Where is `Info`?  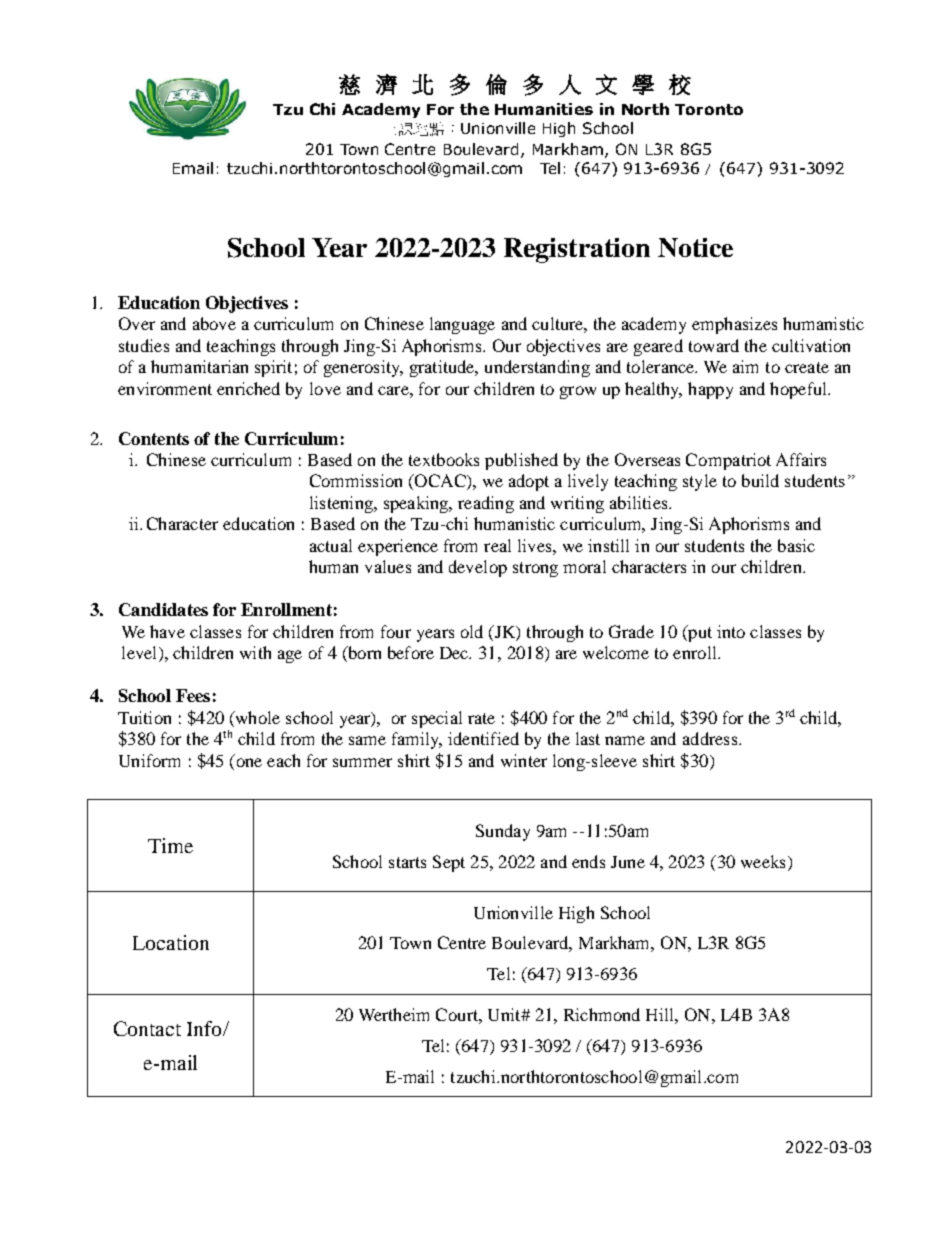 Info is located at coordinates (205, 1028).
